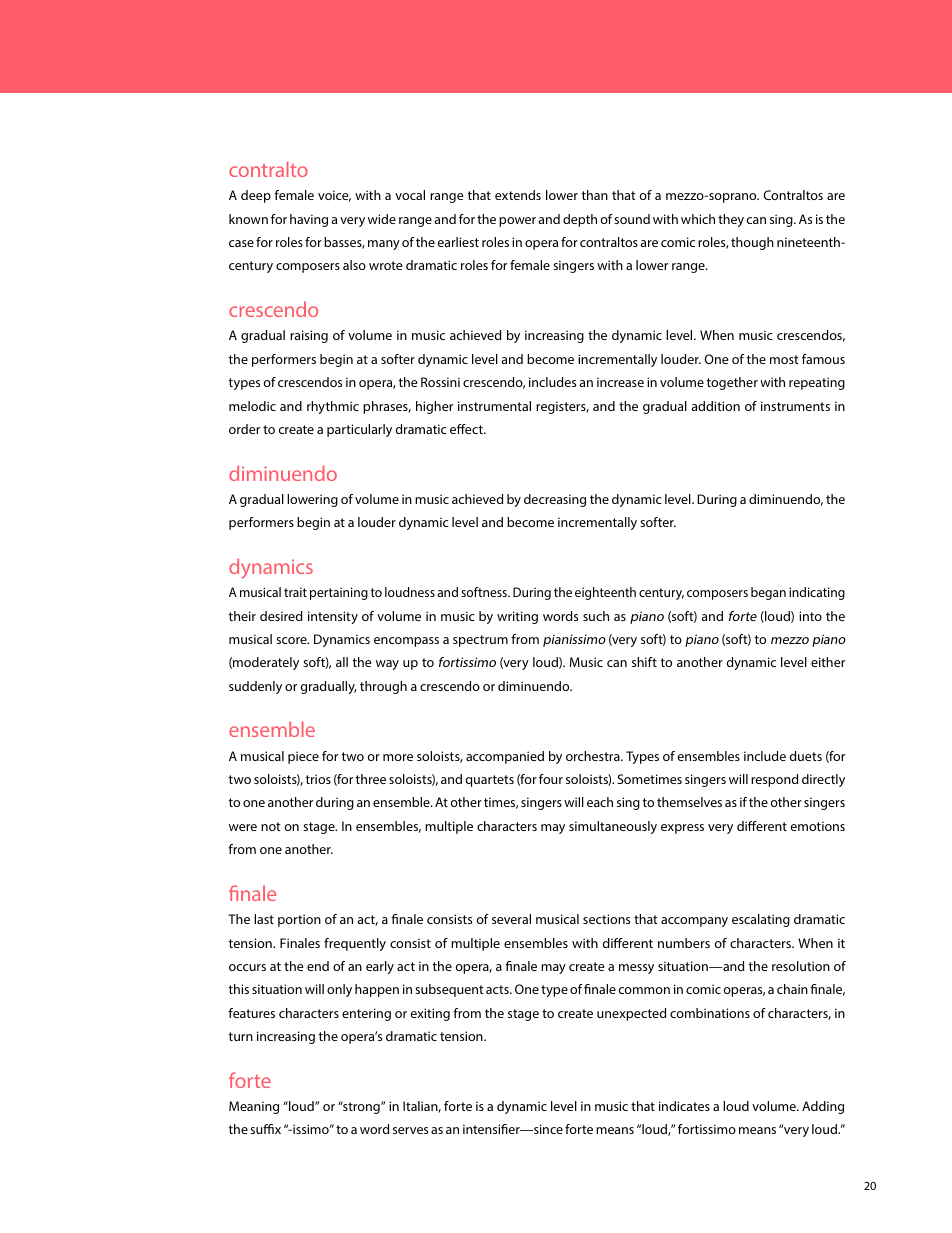 The width and height of the screenshot is (952, 1233). Describe the element at coordinates (823, 1107) in the screenshot. I see `Adding` at that location.
